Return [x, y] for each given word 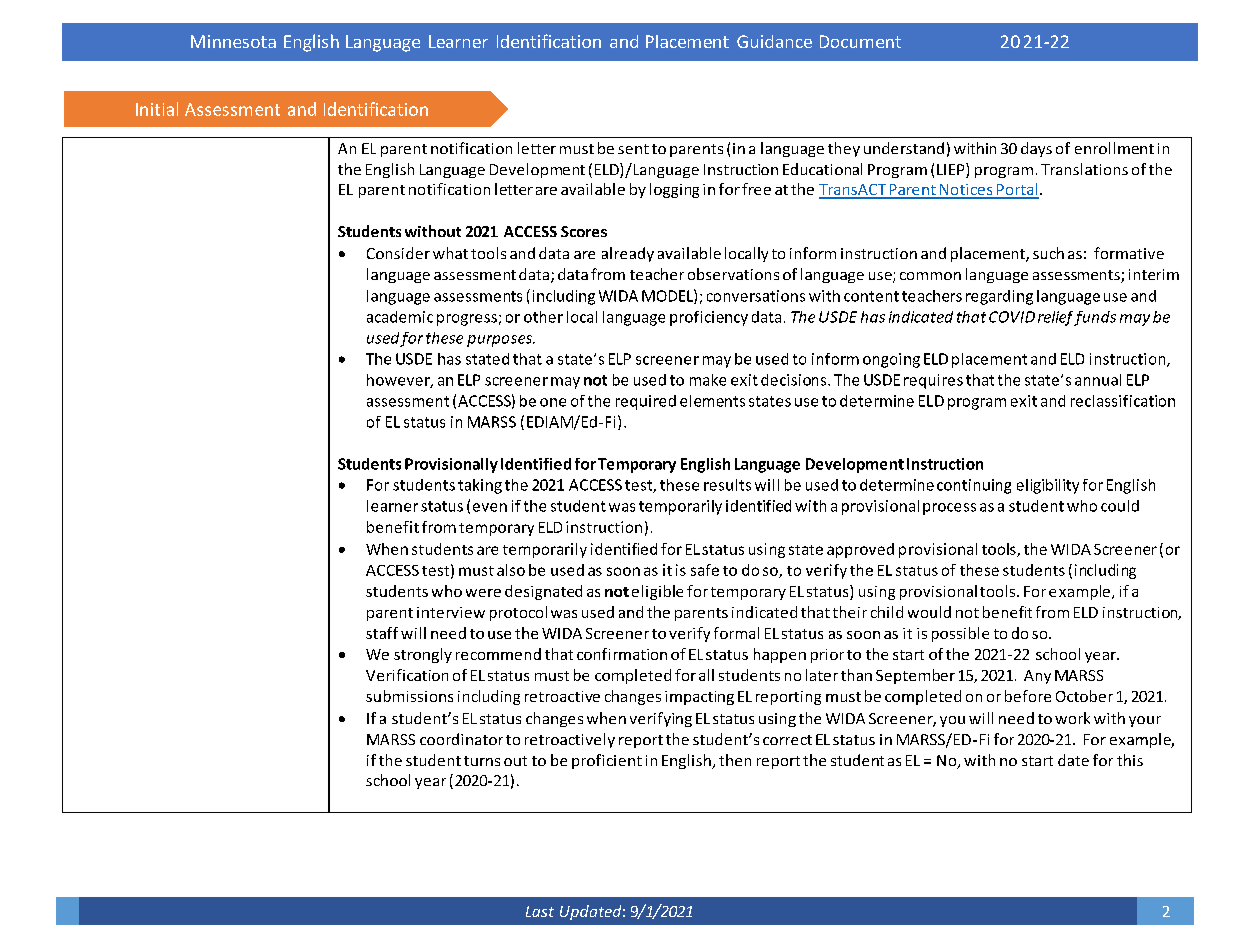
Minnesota [233, 41]
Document [860, 41]
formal [736, 633]
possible [960, 634]
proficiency [709, 318]
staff [382, 633]
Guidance [774, 41]
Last [540, 911]
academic [400, 317]
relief [1055, 318]
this [1130, 760]
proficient [607, 761]
